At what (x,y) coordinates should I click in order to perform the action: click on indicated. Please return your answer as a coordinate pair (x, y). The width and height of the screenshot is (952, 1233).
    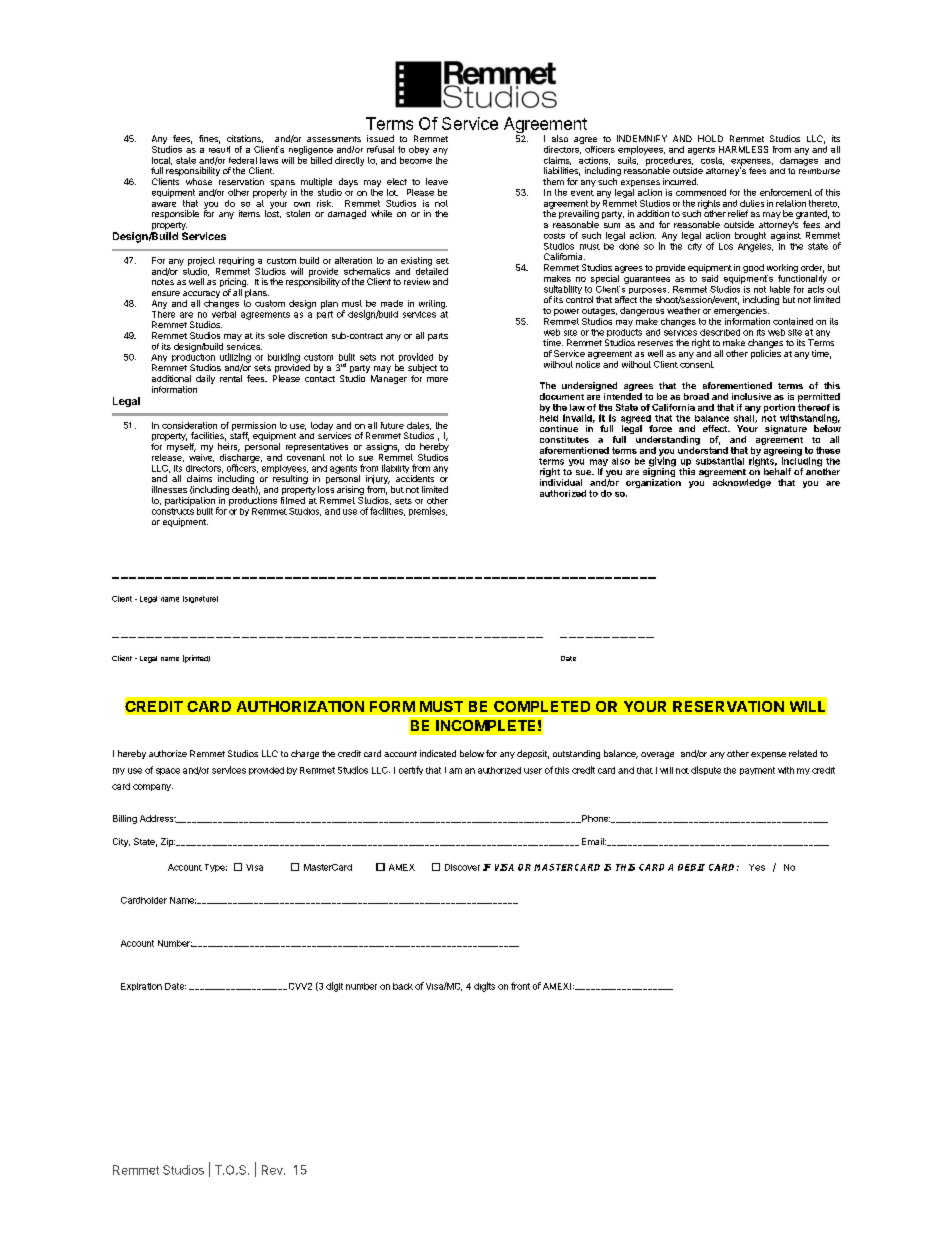
    Looking at the image, I should click on (438, 753).
